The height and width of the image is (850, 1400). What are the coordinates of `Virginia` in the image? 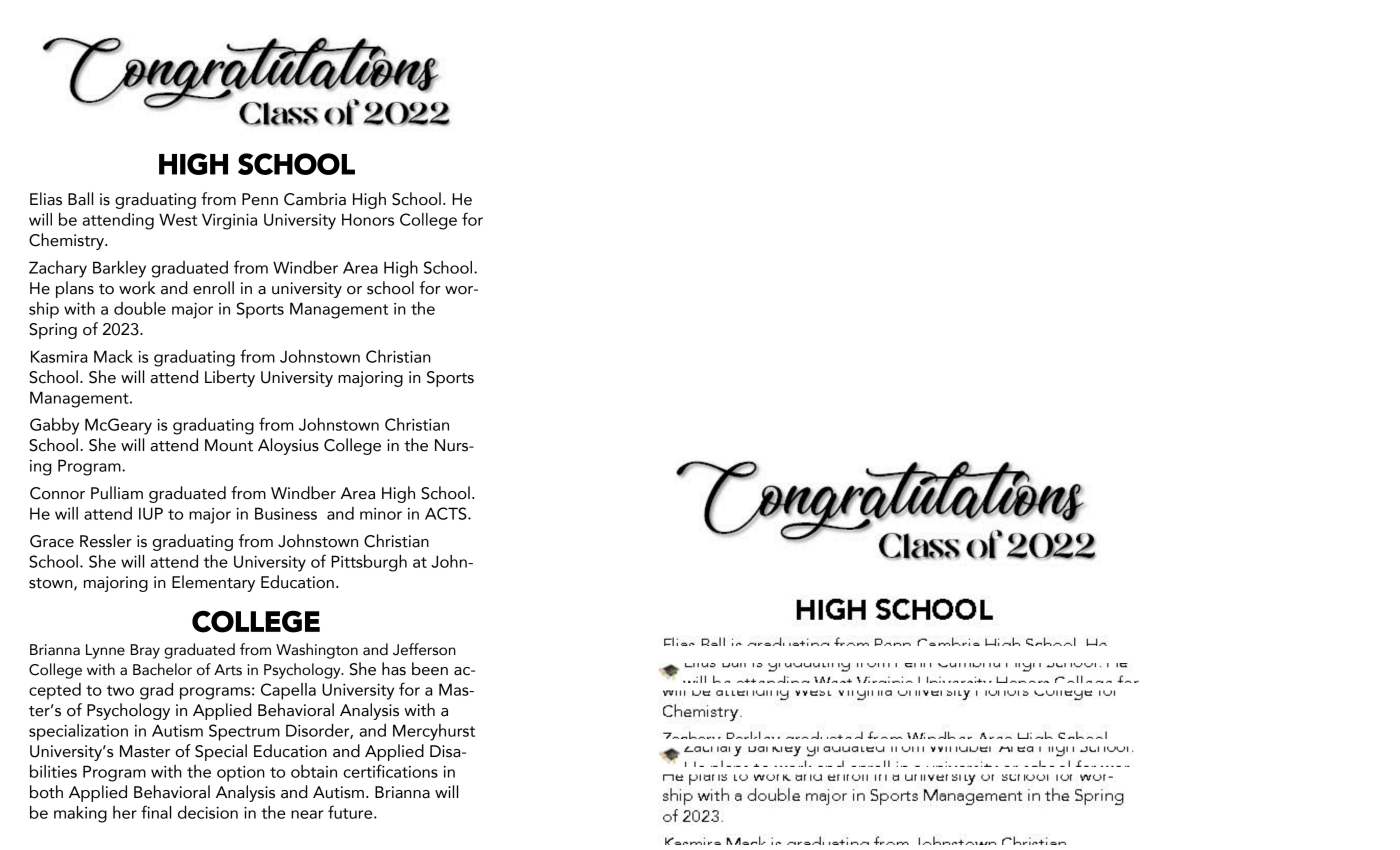 It's located at (229, 221).
